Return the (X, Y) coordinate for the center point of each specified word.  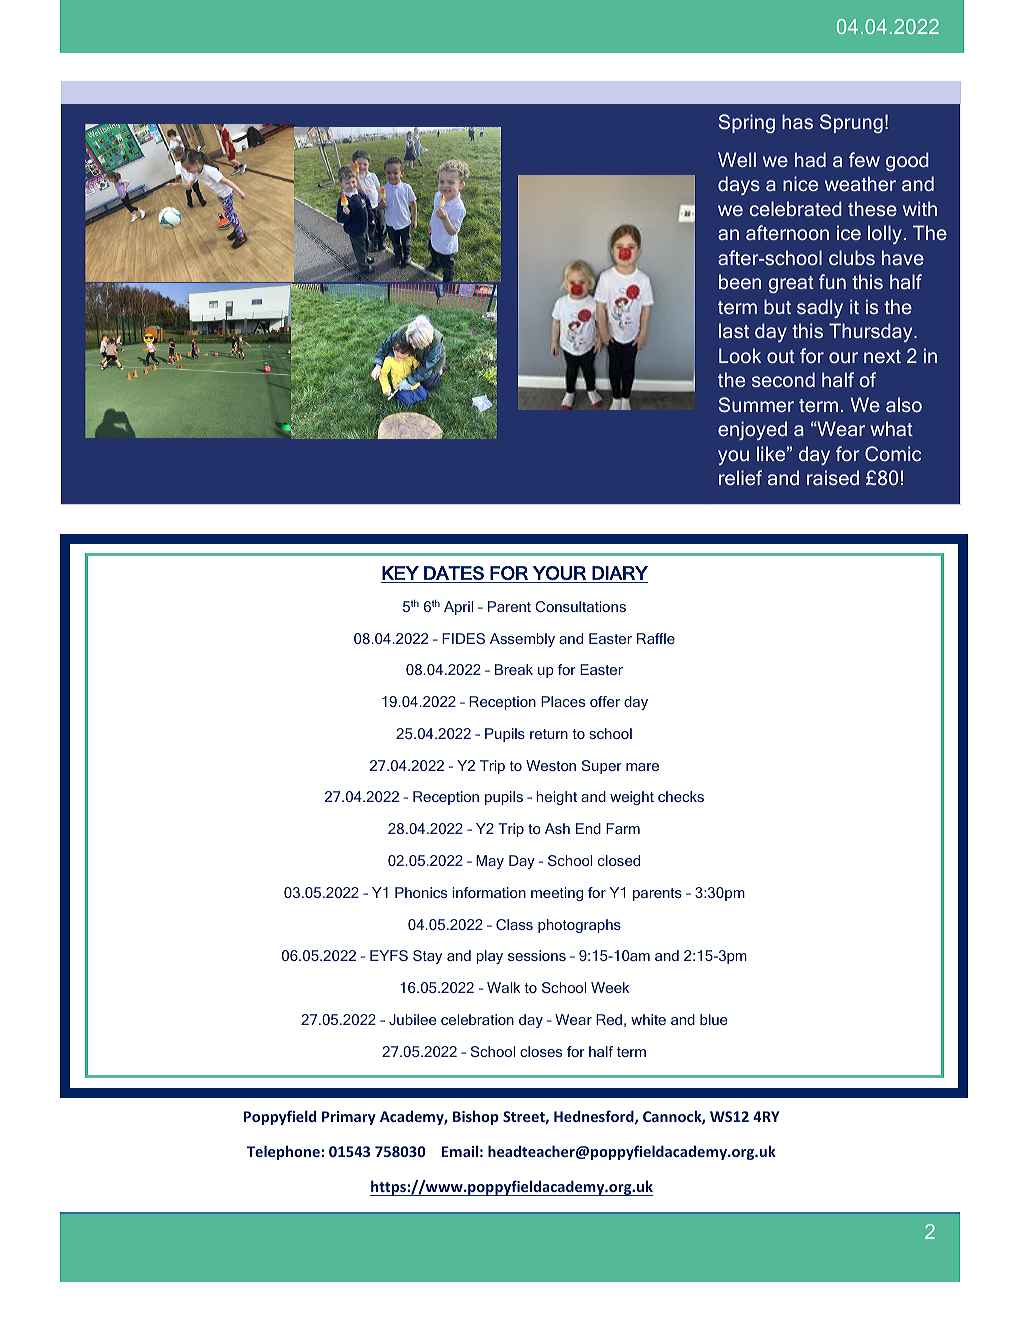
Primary (349, 1118)
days (739, 185)
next (882, 356)
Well (737, 159)
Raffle (656, 638)
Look (740, 355)
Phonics (421, 892)
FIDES (463, 638)
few (864, 159)
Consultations (580, 606)
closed (619, 860)
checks (681, 796)
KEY (400, 573)
